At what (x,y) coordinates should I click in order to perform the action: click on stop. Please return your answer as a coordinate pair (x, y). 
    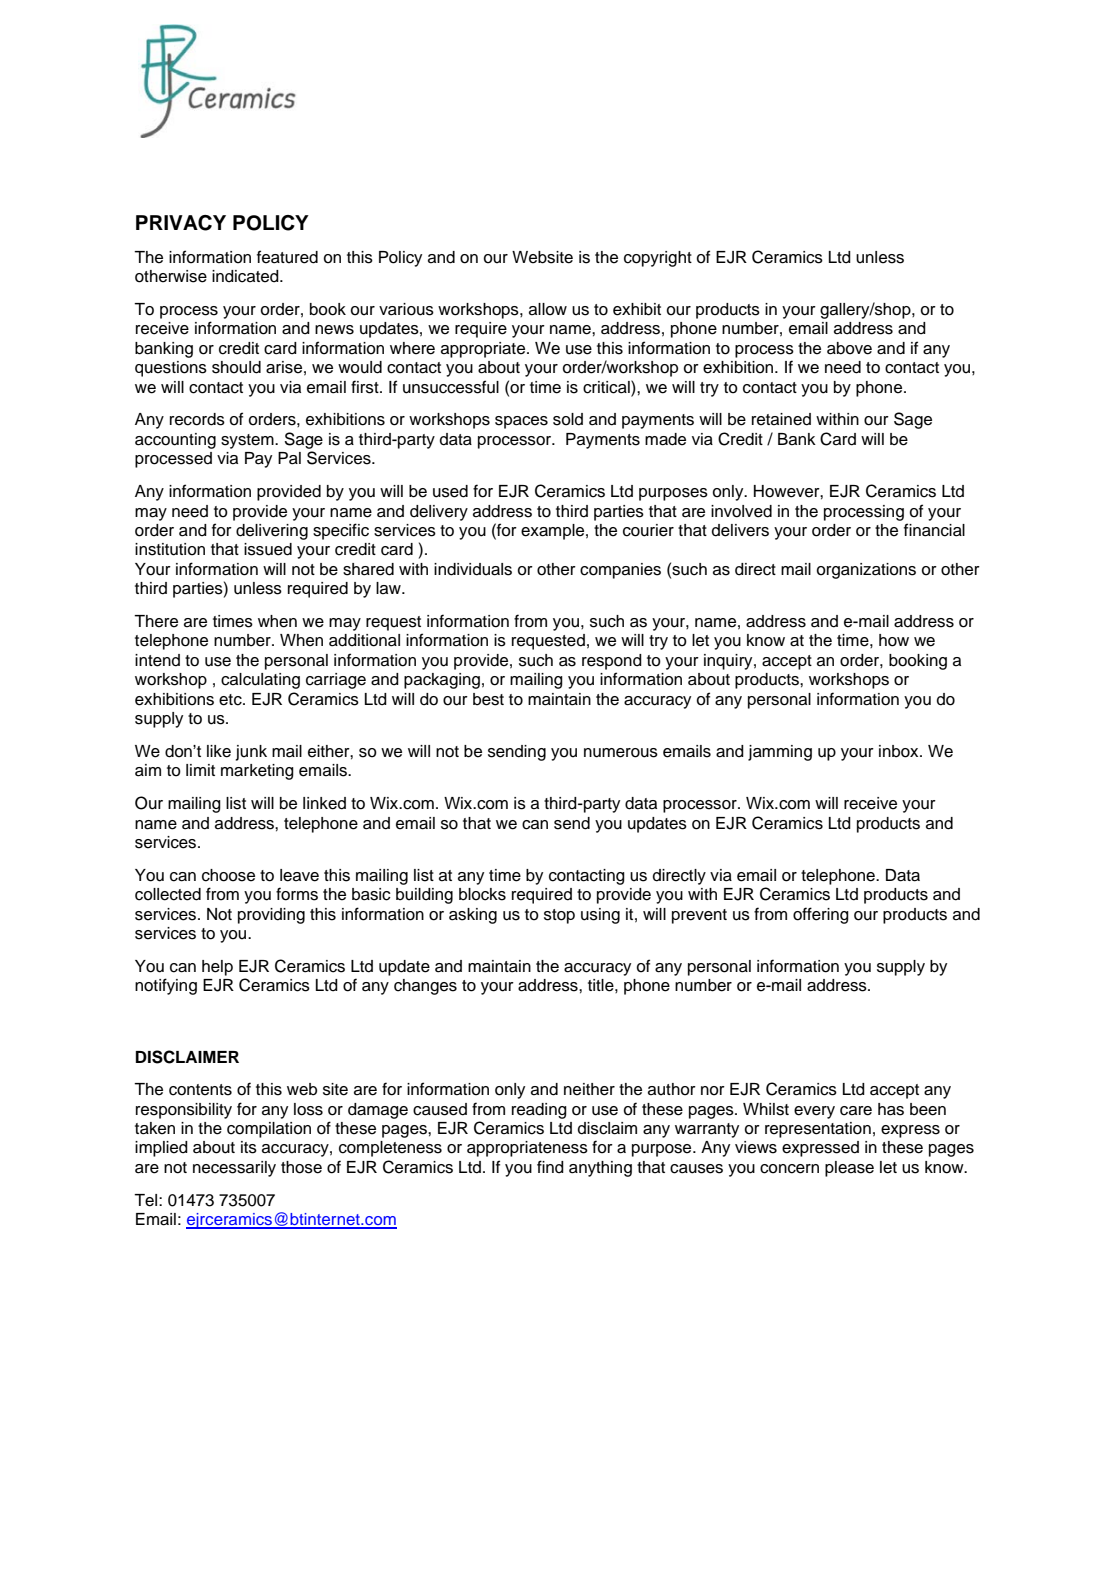
    Looking at the image, I should click on (559, 916).
